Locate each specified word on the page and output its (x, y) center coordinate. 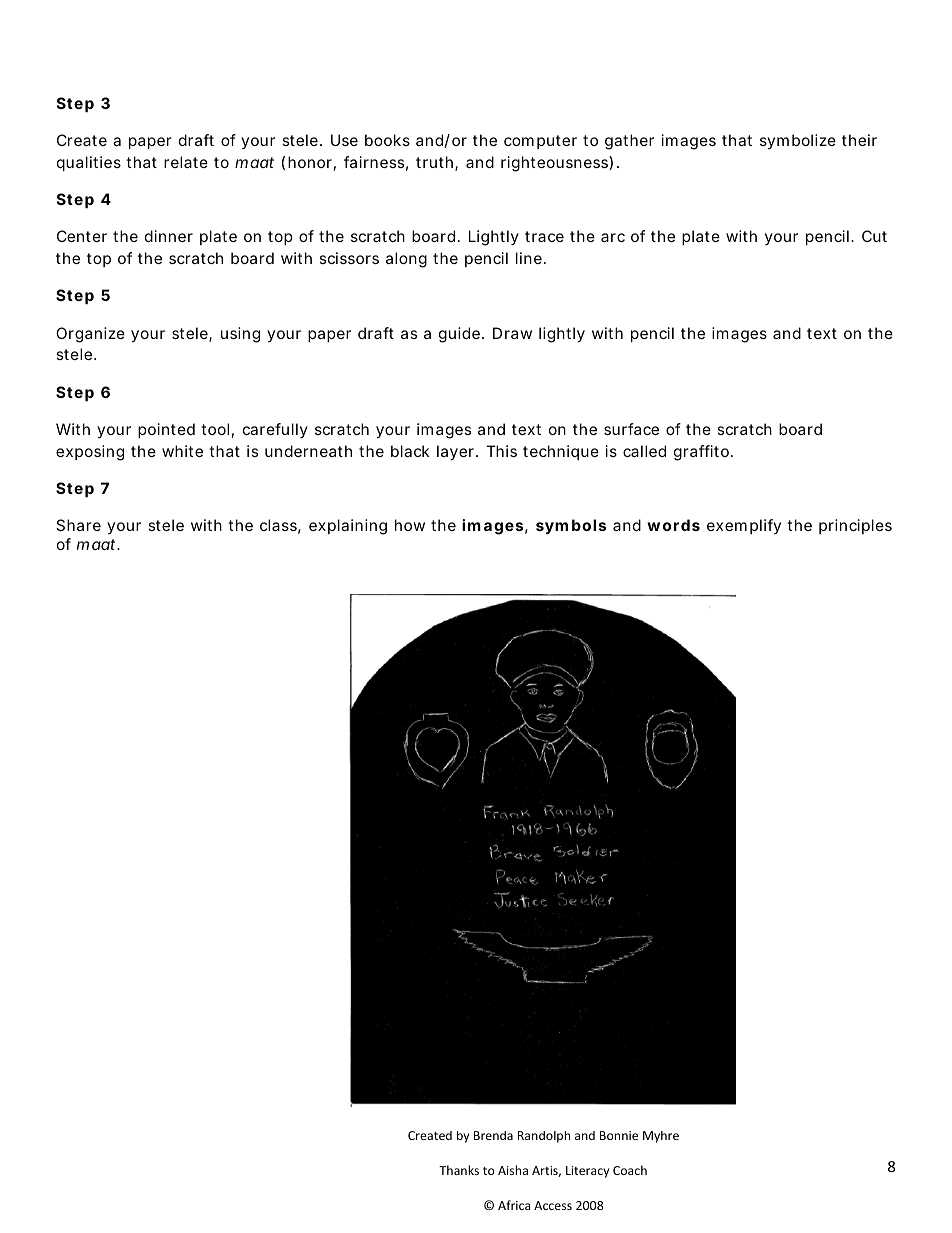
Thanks (459, 1170)
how (410, 525)
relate (186, 162)
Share (78, 525)
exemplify (744, 526)
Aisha (513, 1170)
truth (436, 163)
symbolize (798, 141)
